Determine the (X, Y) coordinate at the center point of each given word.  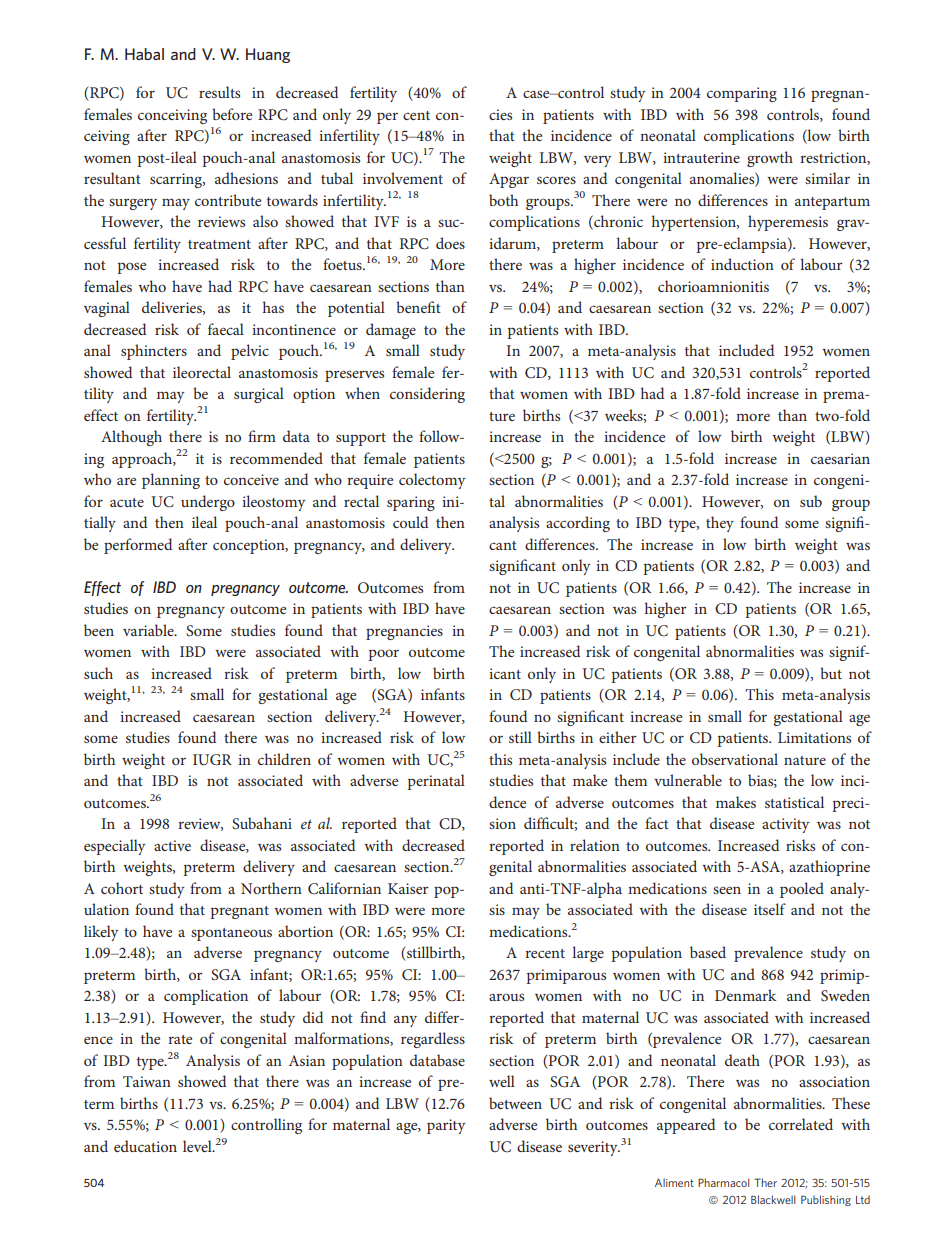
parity (446, 1126)
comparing (742, 94)
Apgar (509, 180)
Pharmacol (724, 1182)
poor (383, 655)
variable (149, 630)
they (720, 524)
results (219, 92)
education (145, 1146)
